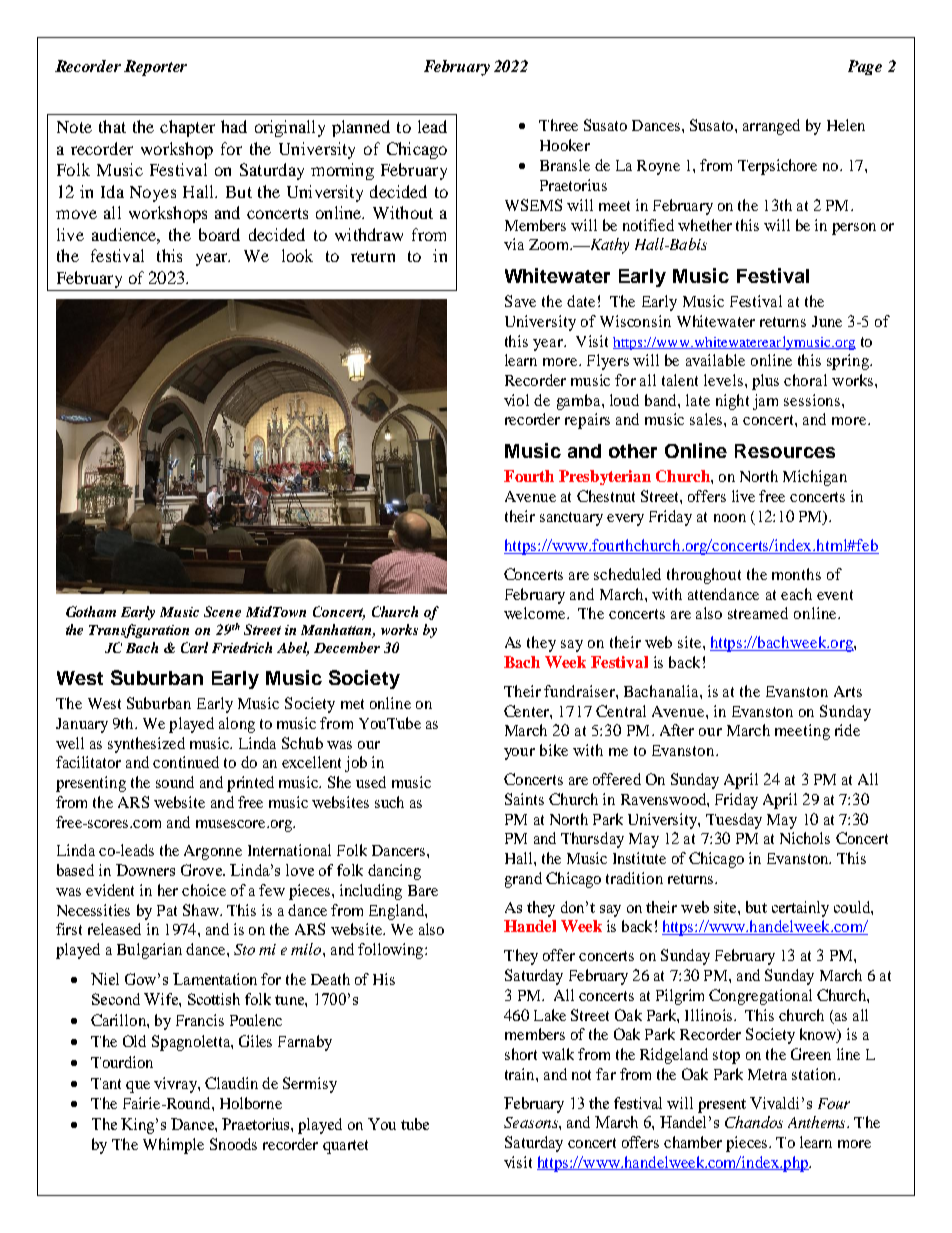 The height and width of the screenshot is (1233, 952). Describe the element at coordinates (532, 1122) in the screenshot. I see `Seasons` at that location.
